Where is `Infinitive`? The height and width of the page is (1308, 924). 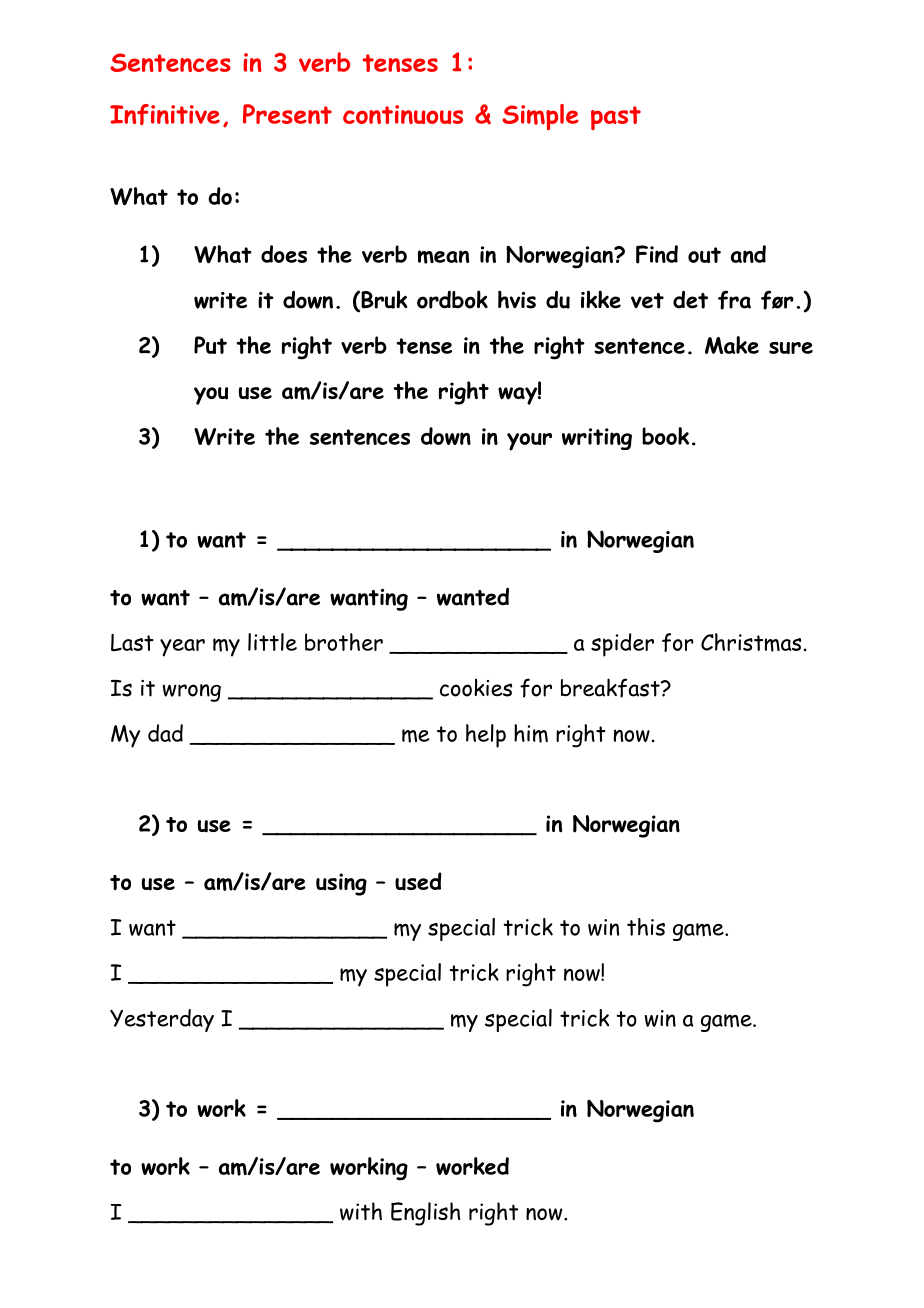 Infinitive is located at coordinates (165, 114).
